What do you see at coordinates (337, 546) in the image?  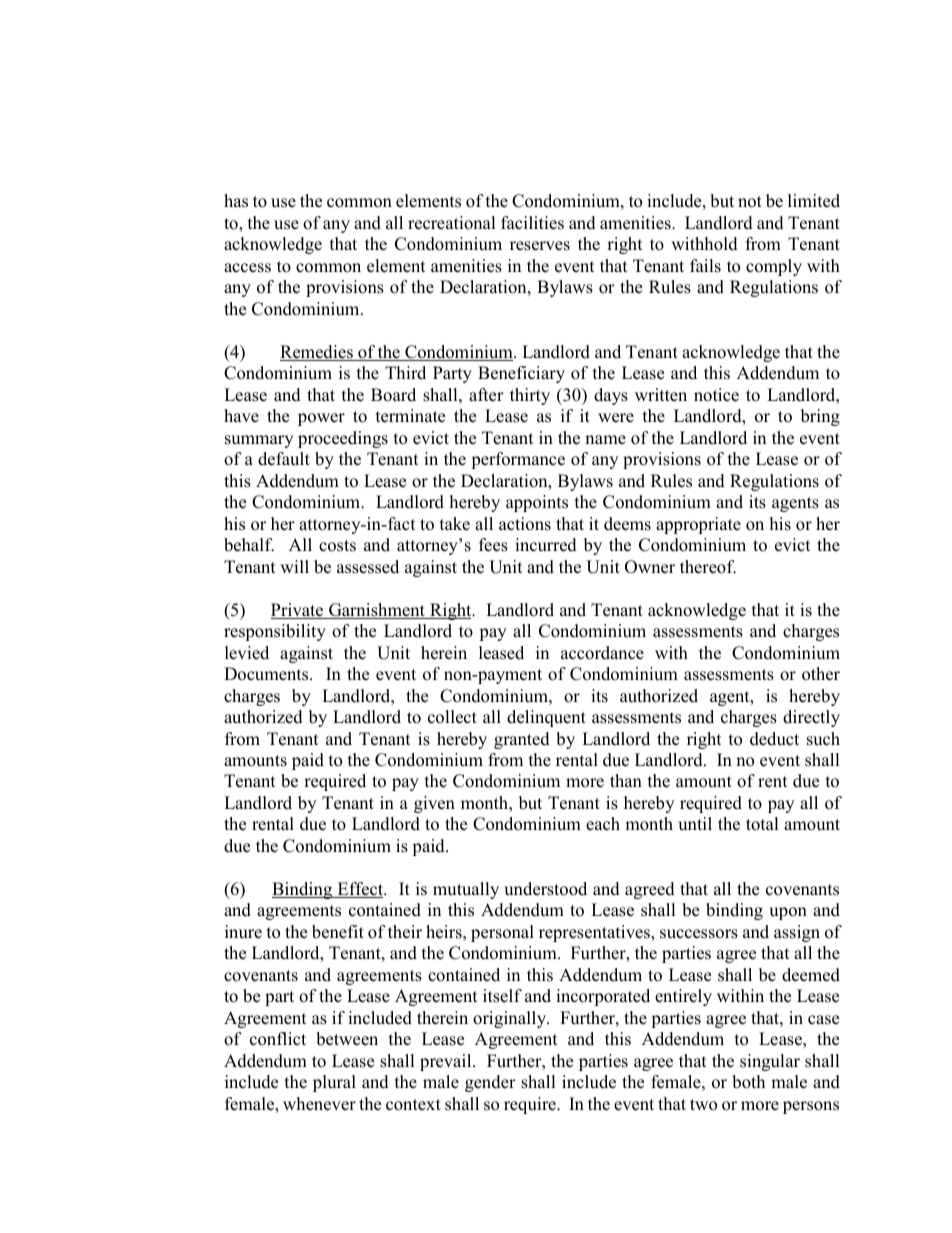 I see `costs` at bounding box center [337, 546].
